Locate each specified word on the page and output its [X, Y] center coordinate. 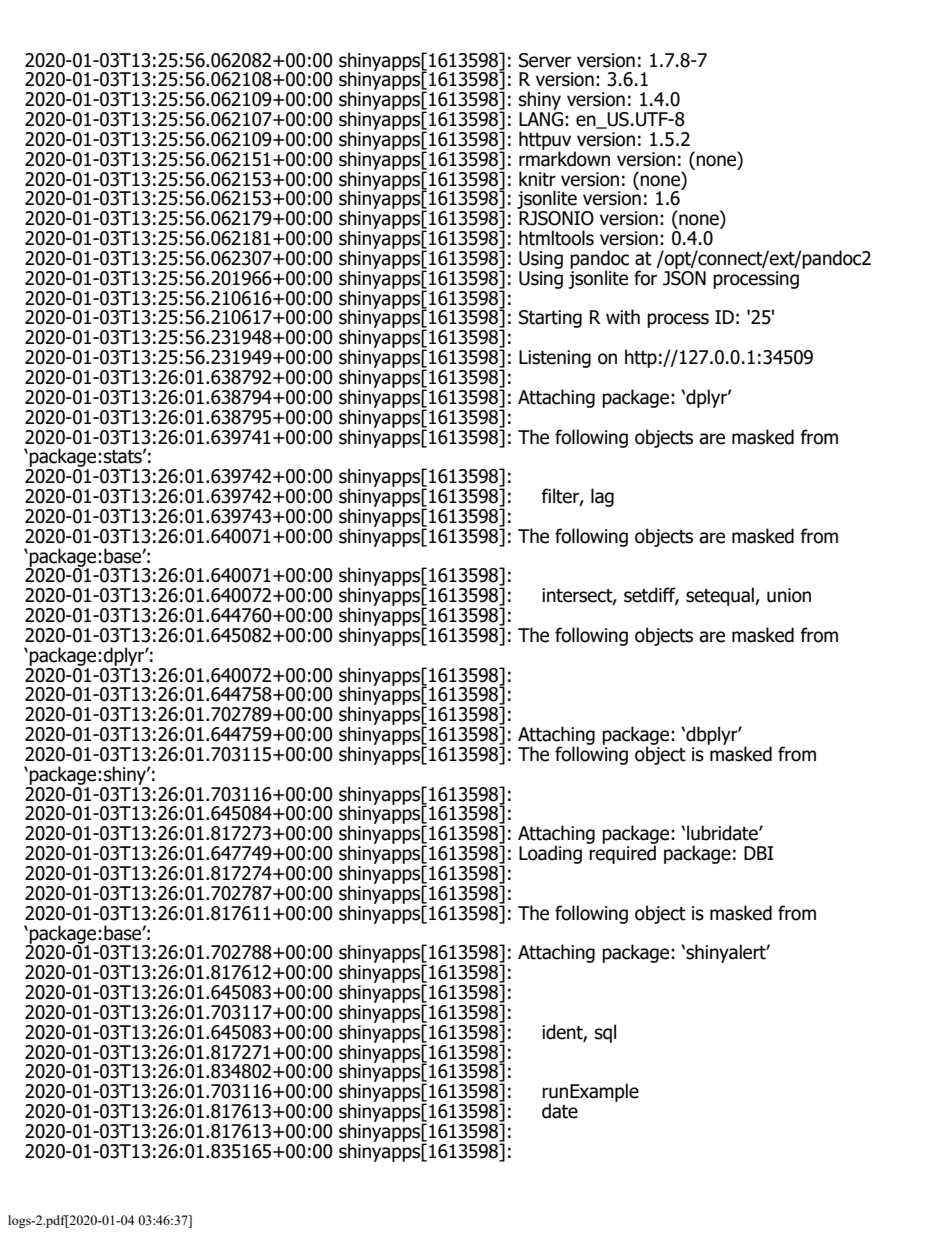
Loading [550, 854]
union [789, 595]
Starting [550, 319]
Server [545, 60]
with [623, 317]
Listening [555, 359]
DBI [759, 853]
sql [605, 1033]
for [645, 278]
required [622, 853]
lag [602, 497]
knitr [537, 179]
